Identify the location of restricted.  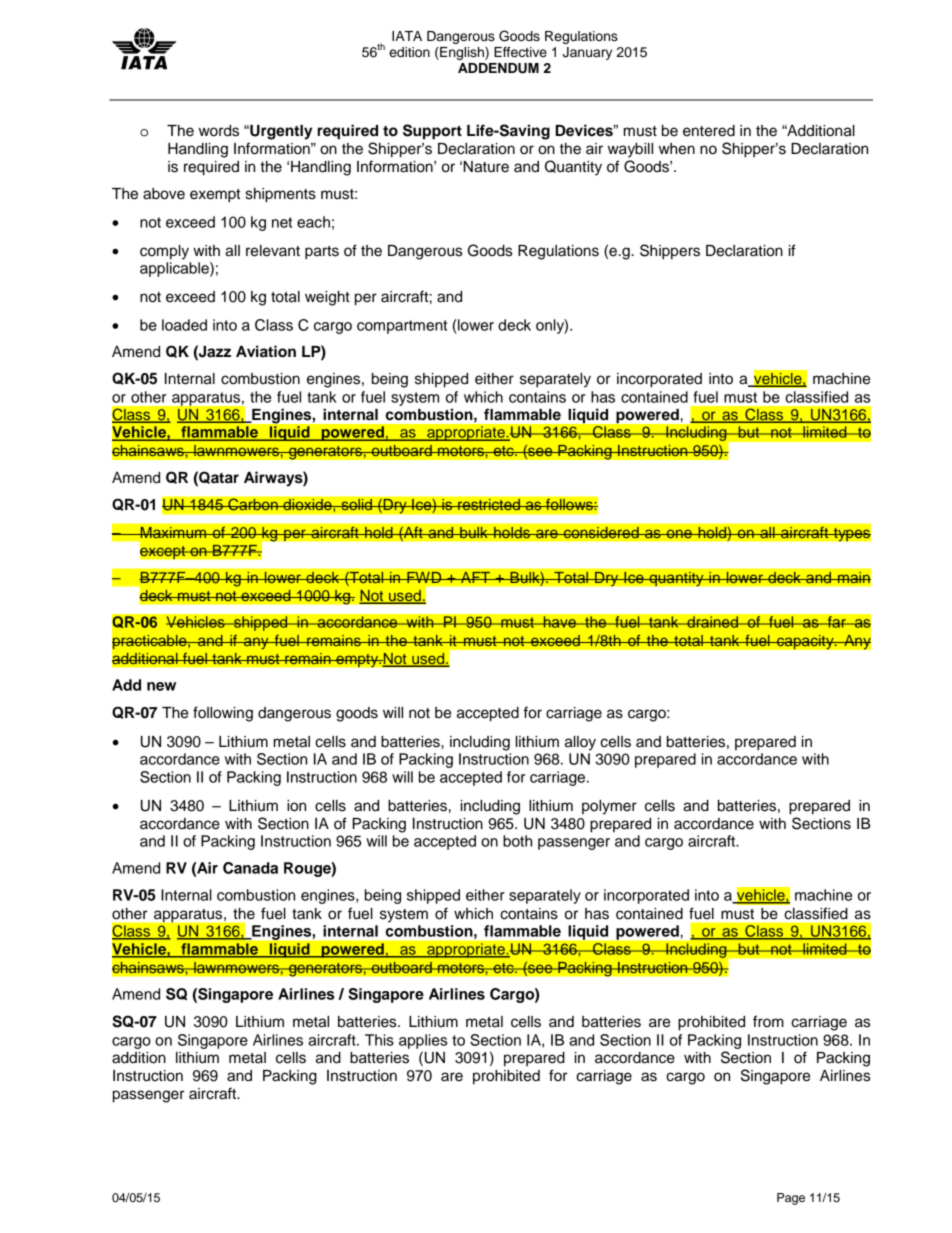
(489, 504).
